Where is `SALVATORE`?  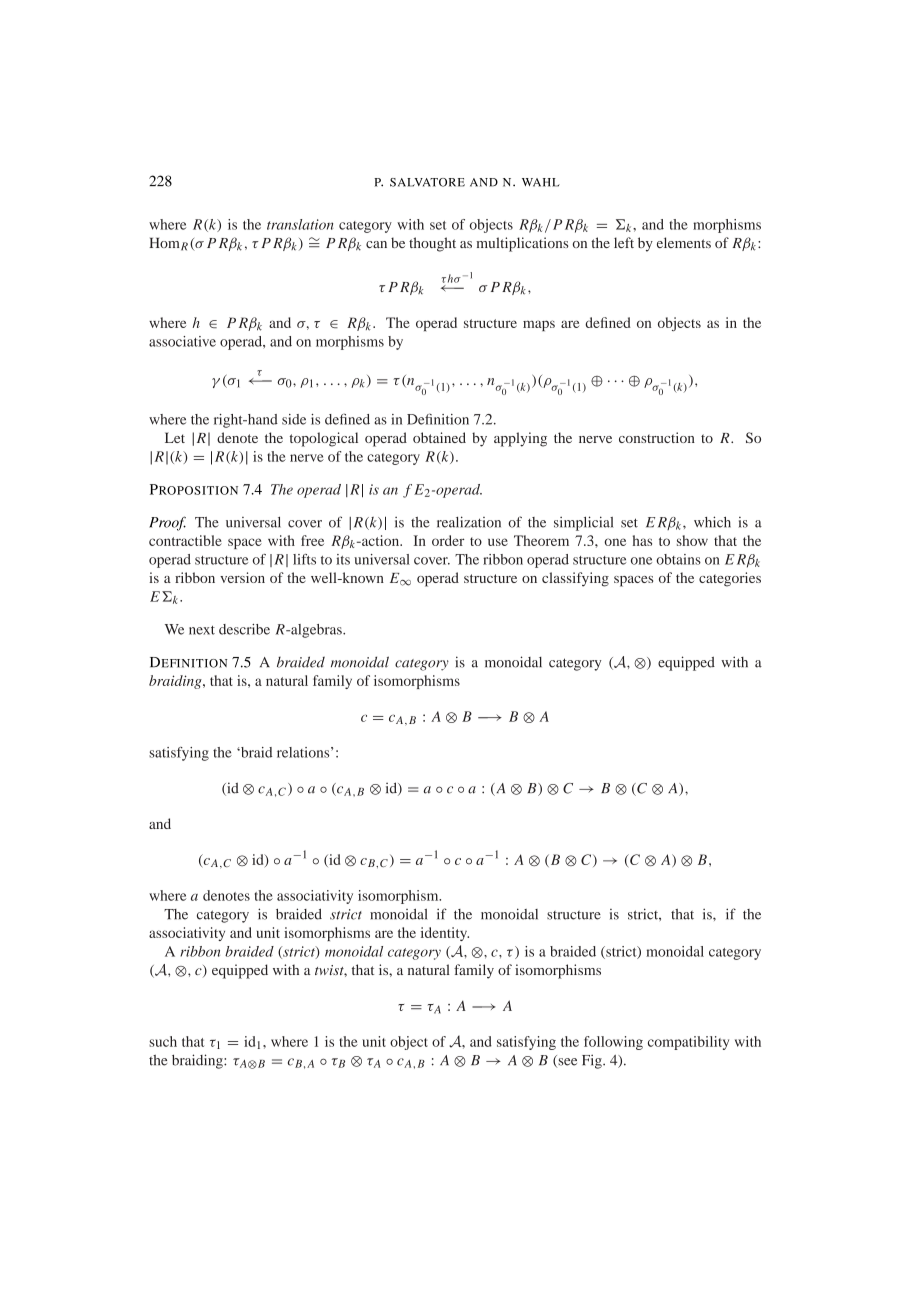
SALVATORE is located at coordinates (427, 182).
